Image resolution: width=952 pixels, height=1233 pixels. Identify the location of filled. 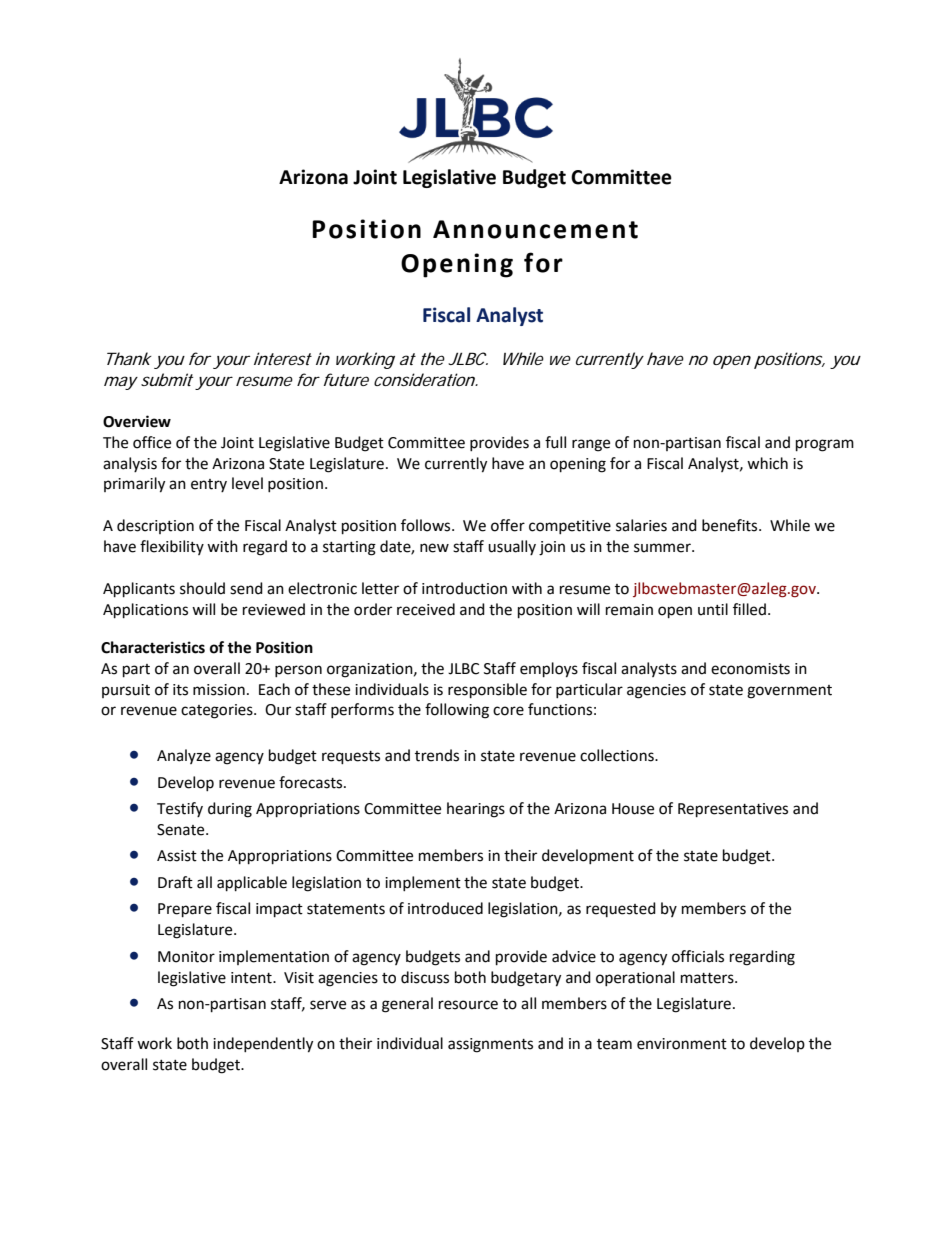
(749, 609).
